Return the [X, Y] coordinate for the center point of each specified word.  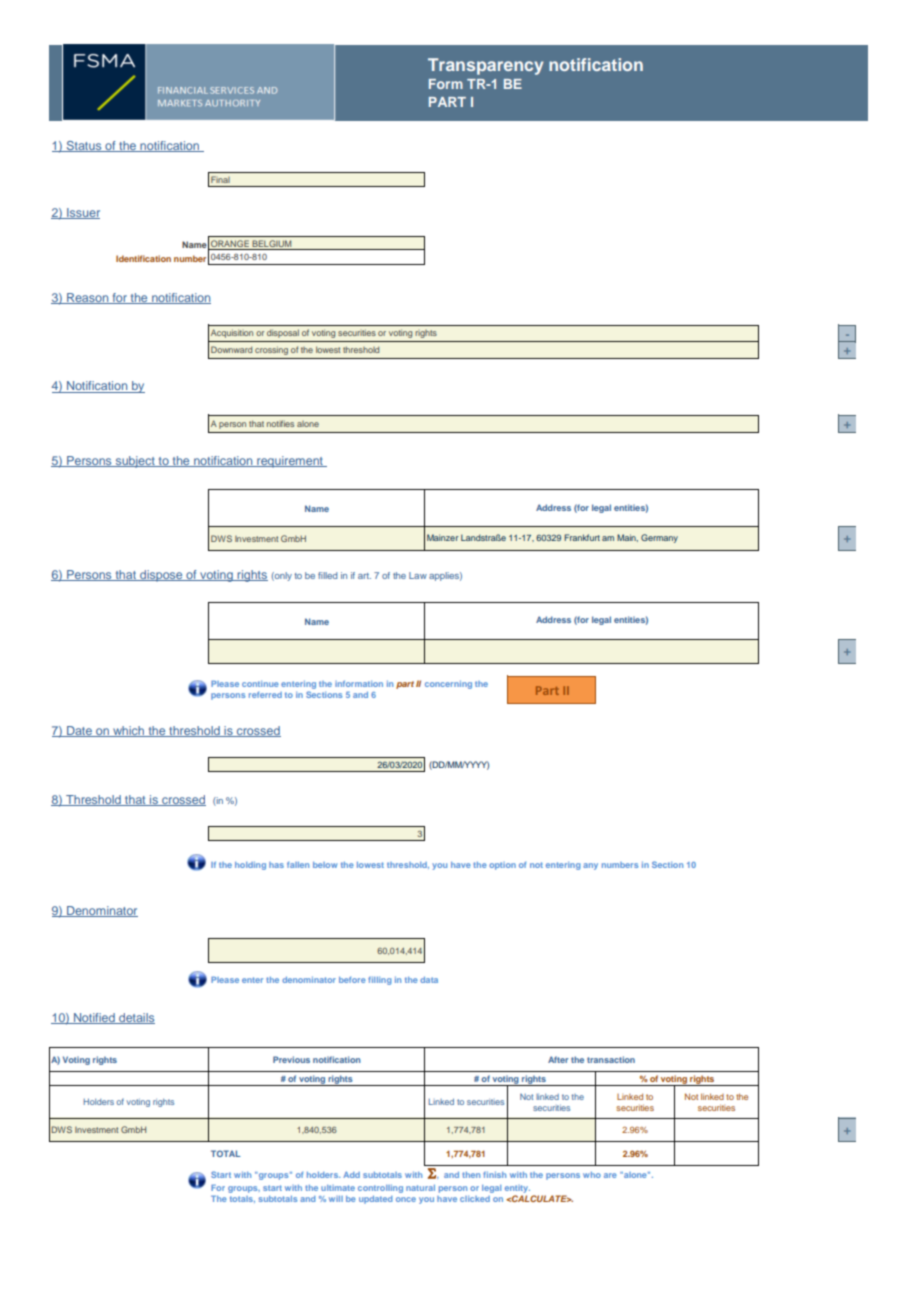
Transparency [485, 66]
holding [250, 865]
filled [327, 575]
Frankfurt [582, 537]
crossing [271, 350]
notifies [280, 423]
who [592, 1175]
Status [84, 146]
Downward [231, 349]
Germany [659, 538]
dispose [161, 576]
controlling [380, 1188]
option [502, 866]
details [136, 1018]
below [325, 865]
